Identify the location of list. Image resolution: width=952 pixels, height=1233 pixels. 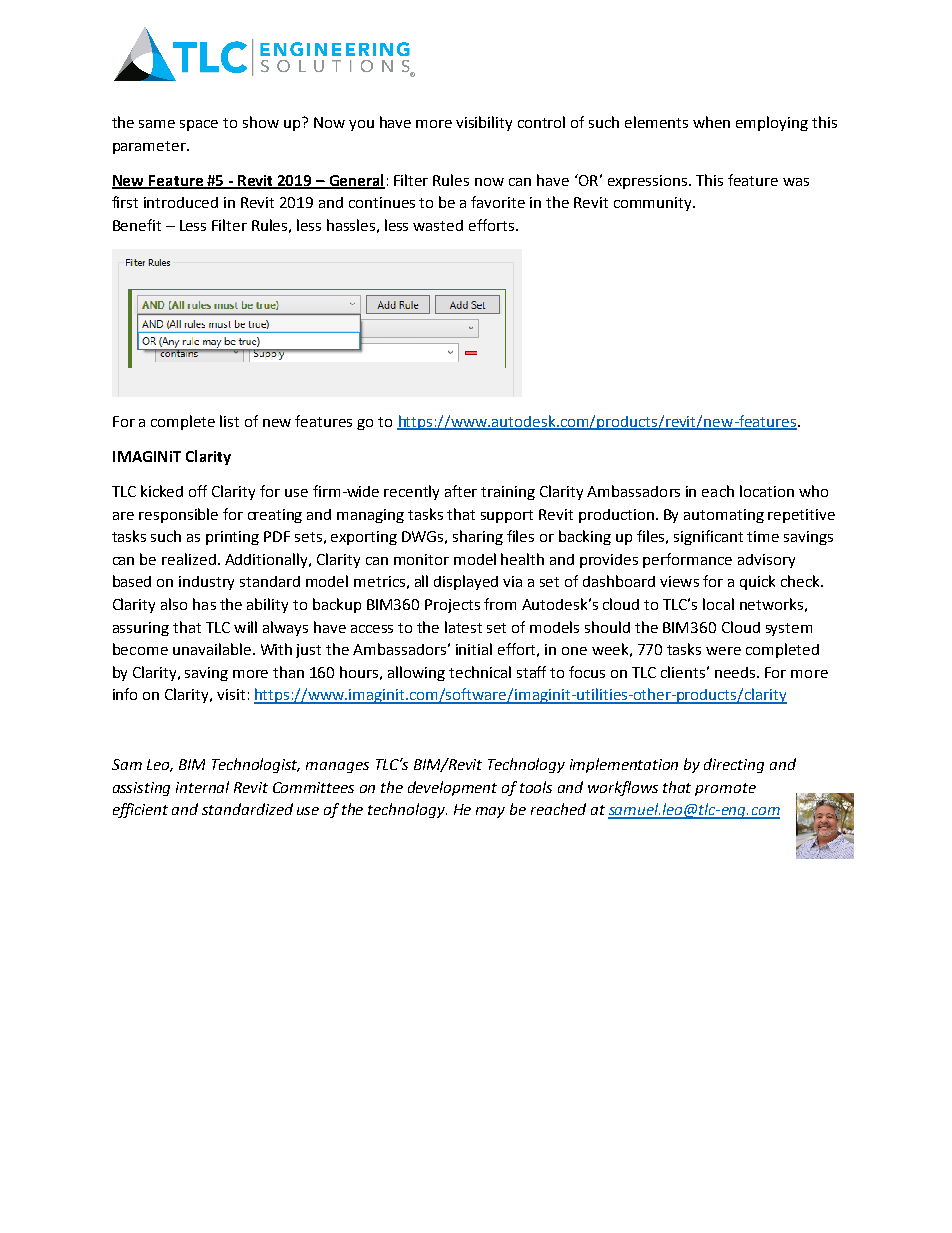
(229, 421).
